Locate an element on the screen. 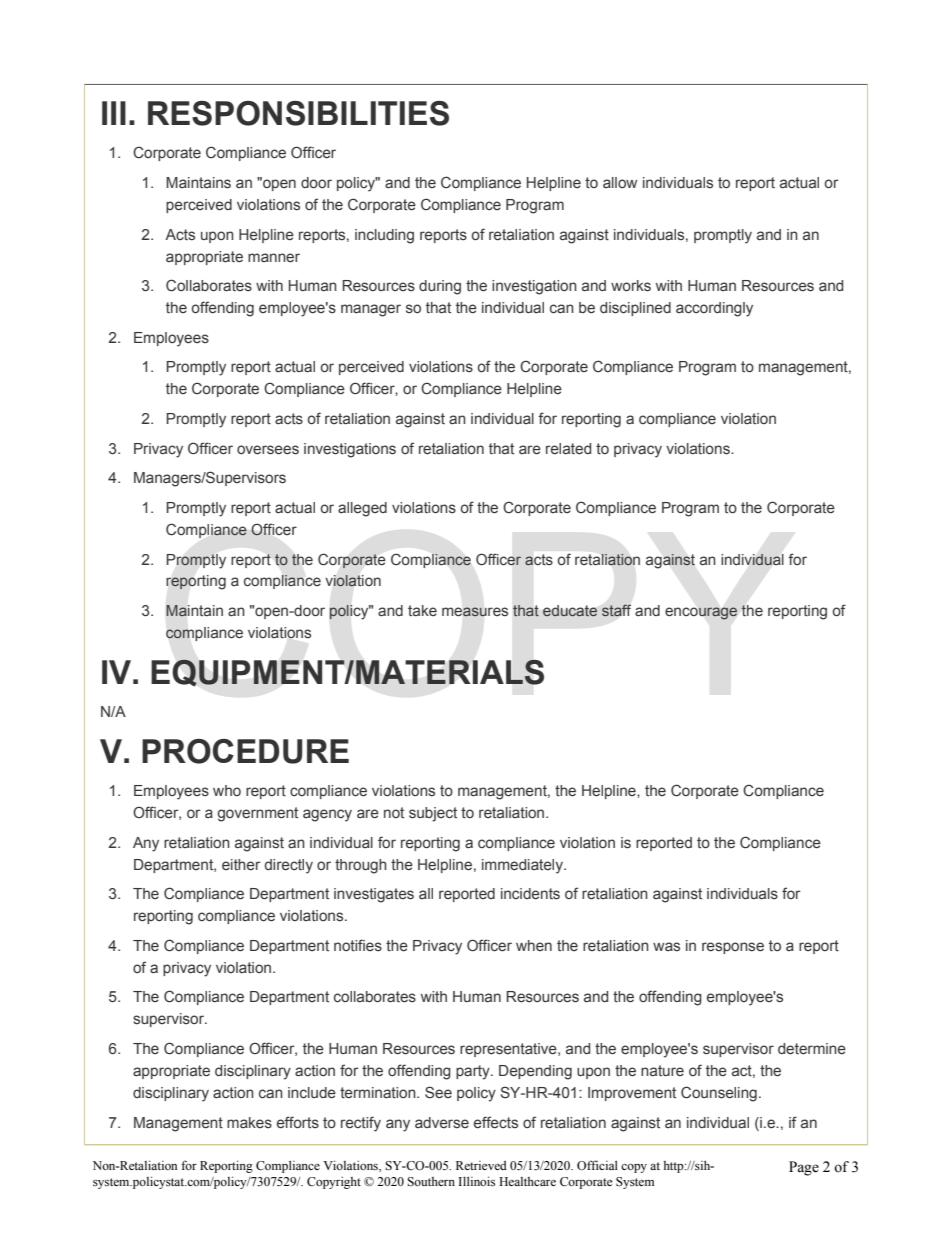 This screenshot has width=952, height=1233. measures is located at coordinates (475, 612).
